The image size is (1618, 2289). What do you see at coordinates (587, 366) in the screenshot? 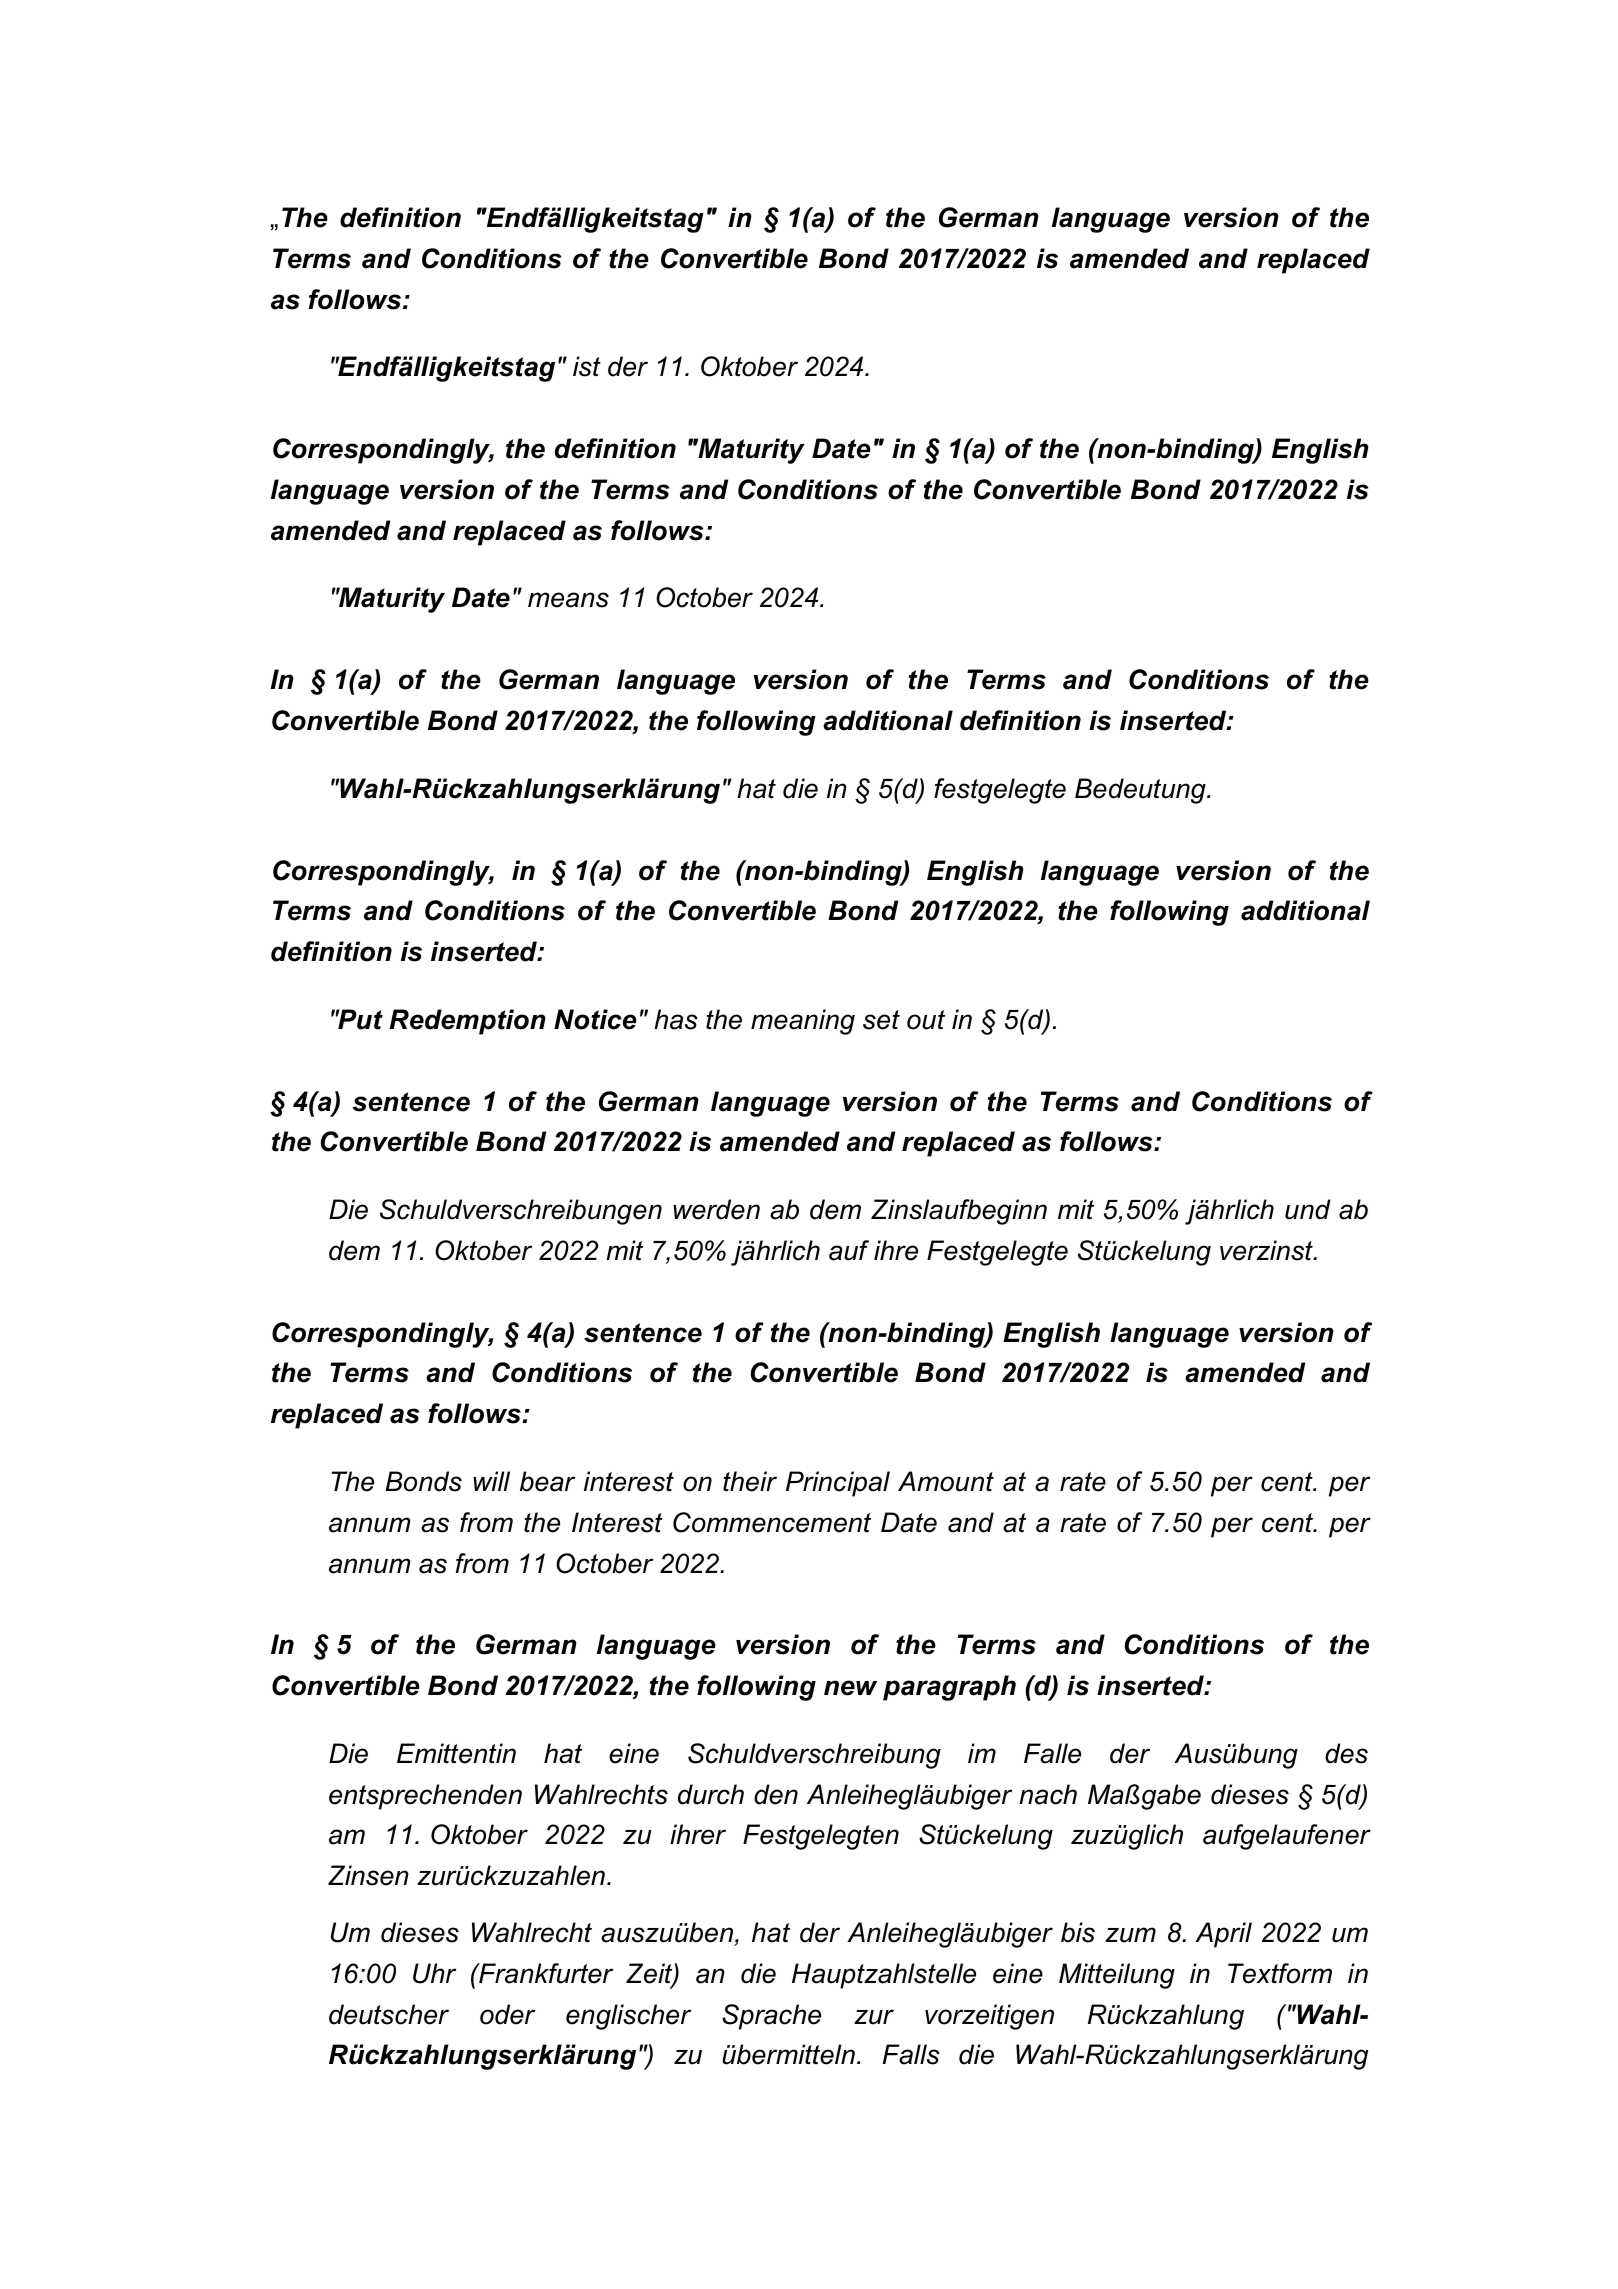
I see `ist` at bounding box center [587, 366].
